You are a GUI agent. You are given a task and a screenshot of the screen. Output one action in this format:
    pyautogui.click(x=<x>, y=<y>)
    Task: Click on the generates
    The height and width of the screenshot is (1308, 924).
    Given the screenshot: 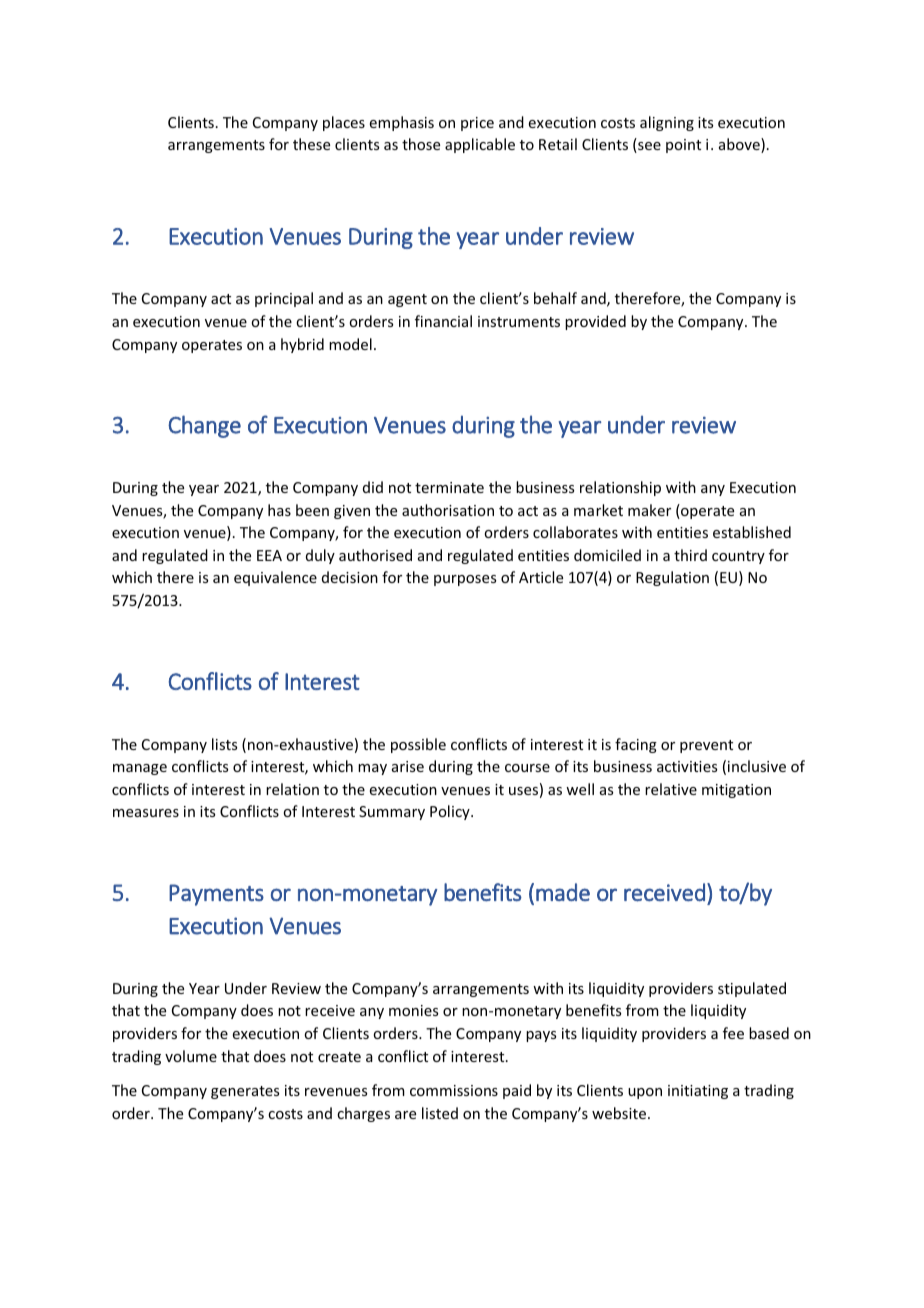 What is the action you would take?
    pyautogui.click(x=245, y=1092)
